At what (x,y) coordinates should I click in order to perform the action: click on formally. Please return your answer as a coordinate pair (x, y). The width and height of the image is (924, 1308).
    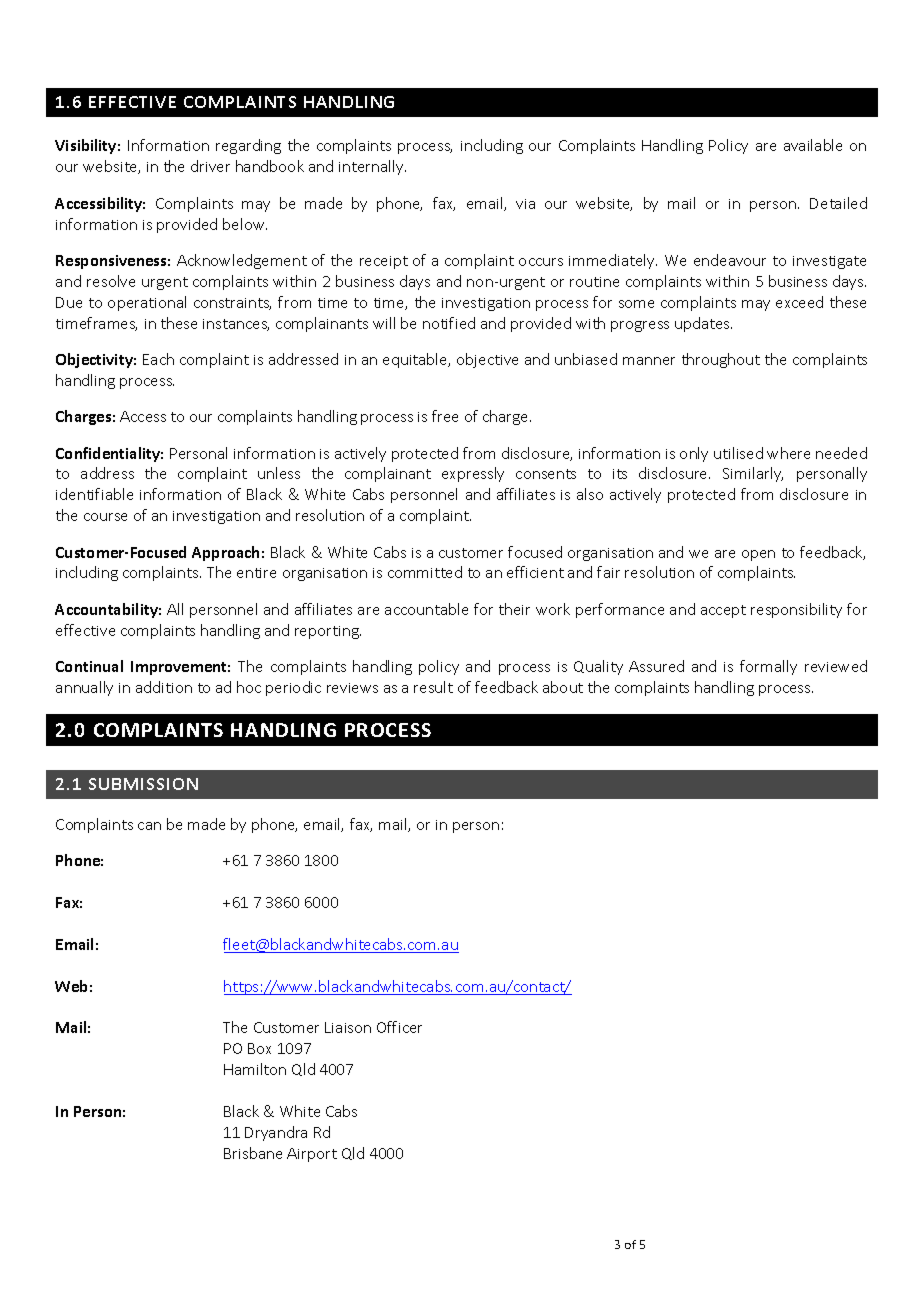
    Looking at the image, I should click on (768, 667).
